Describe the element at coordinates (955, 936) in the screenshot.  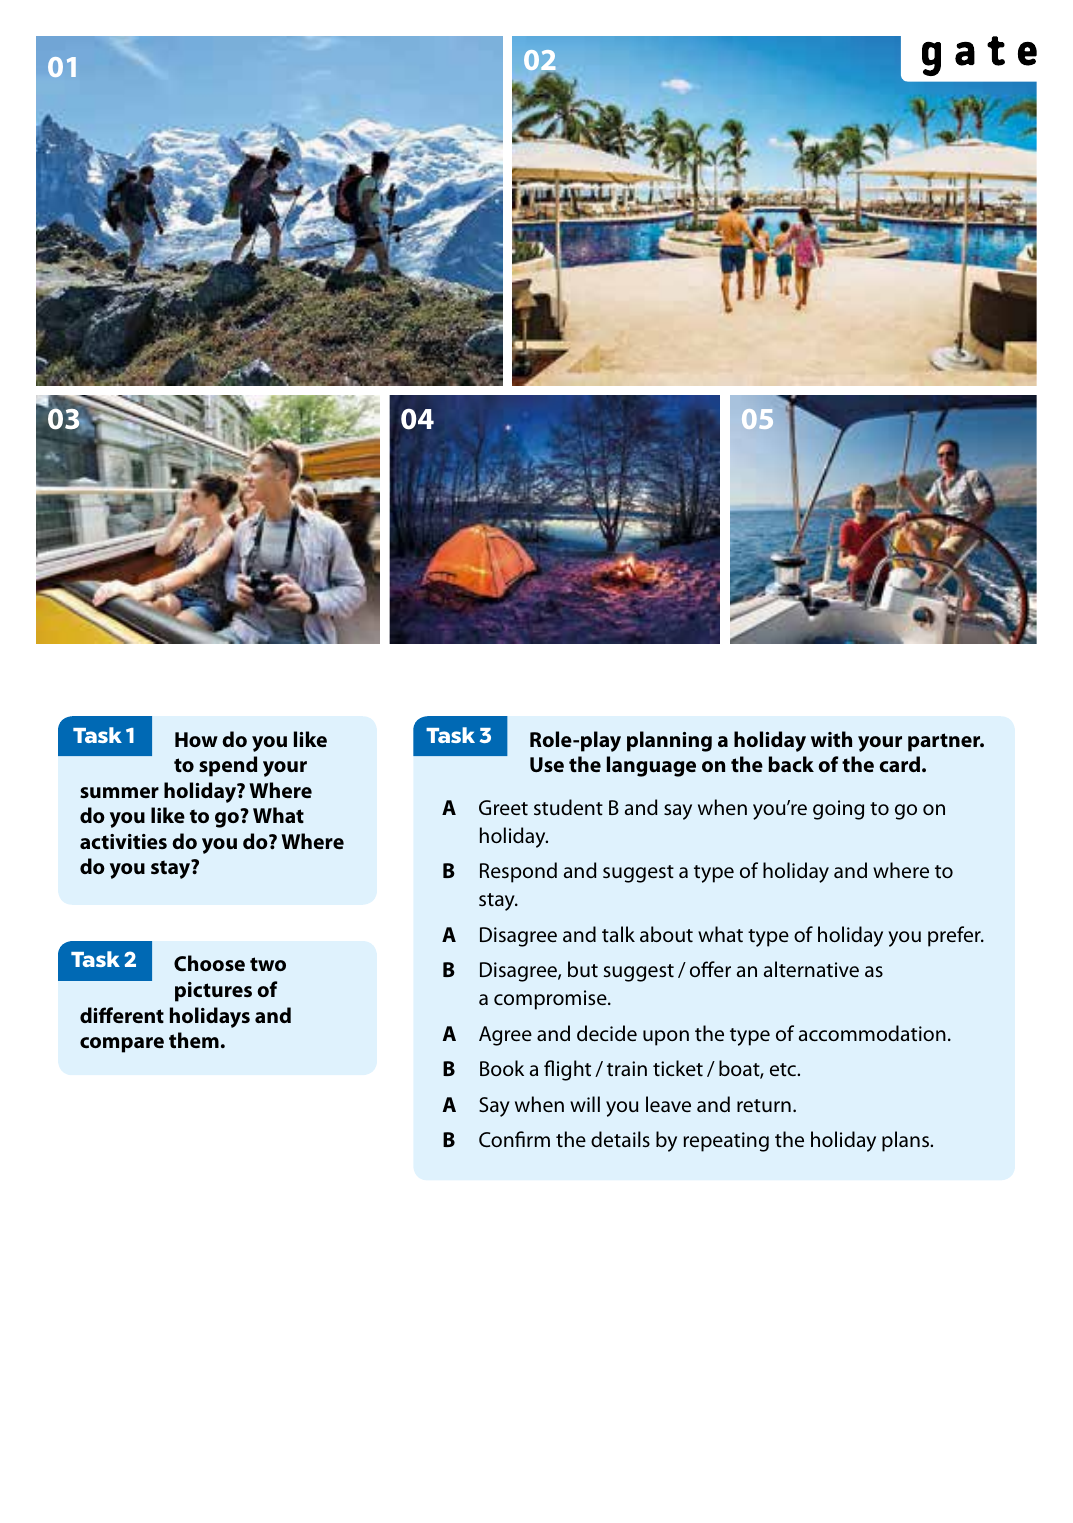
I see `prefer` at that location.
